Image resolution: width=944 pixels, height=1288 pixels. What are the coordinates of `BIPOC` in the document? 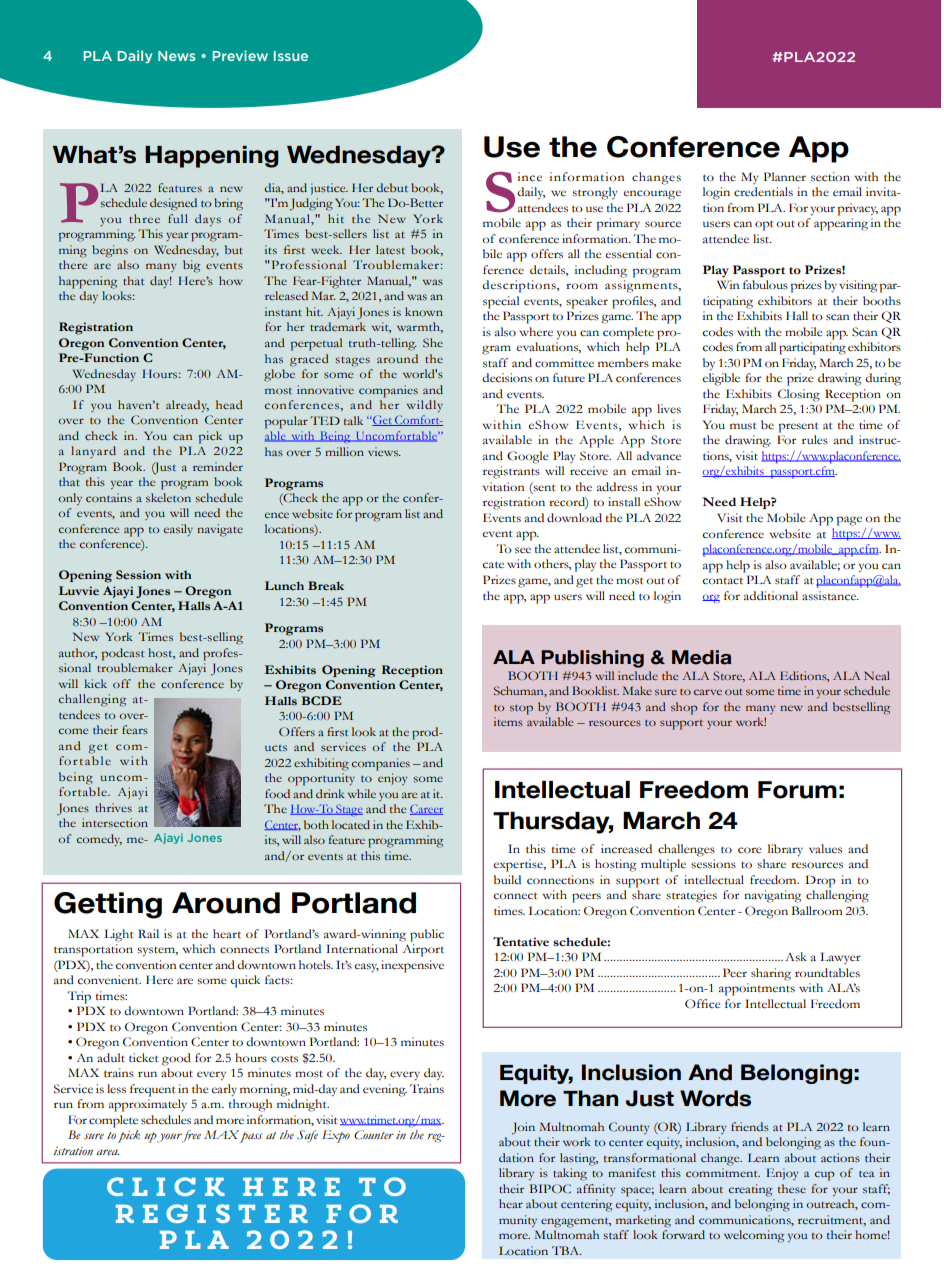 It's located at (550, 1189).
